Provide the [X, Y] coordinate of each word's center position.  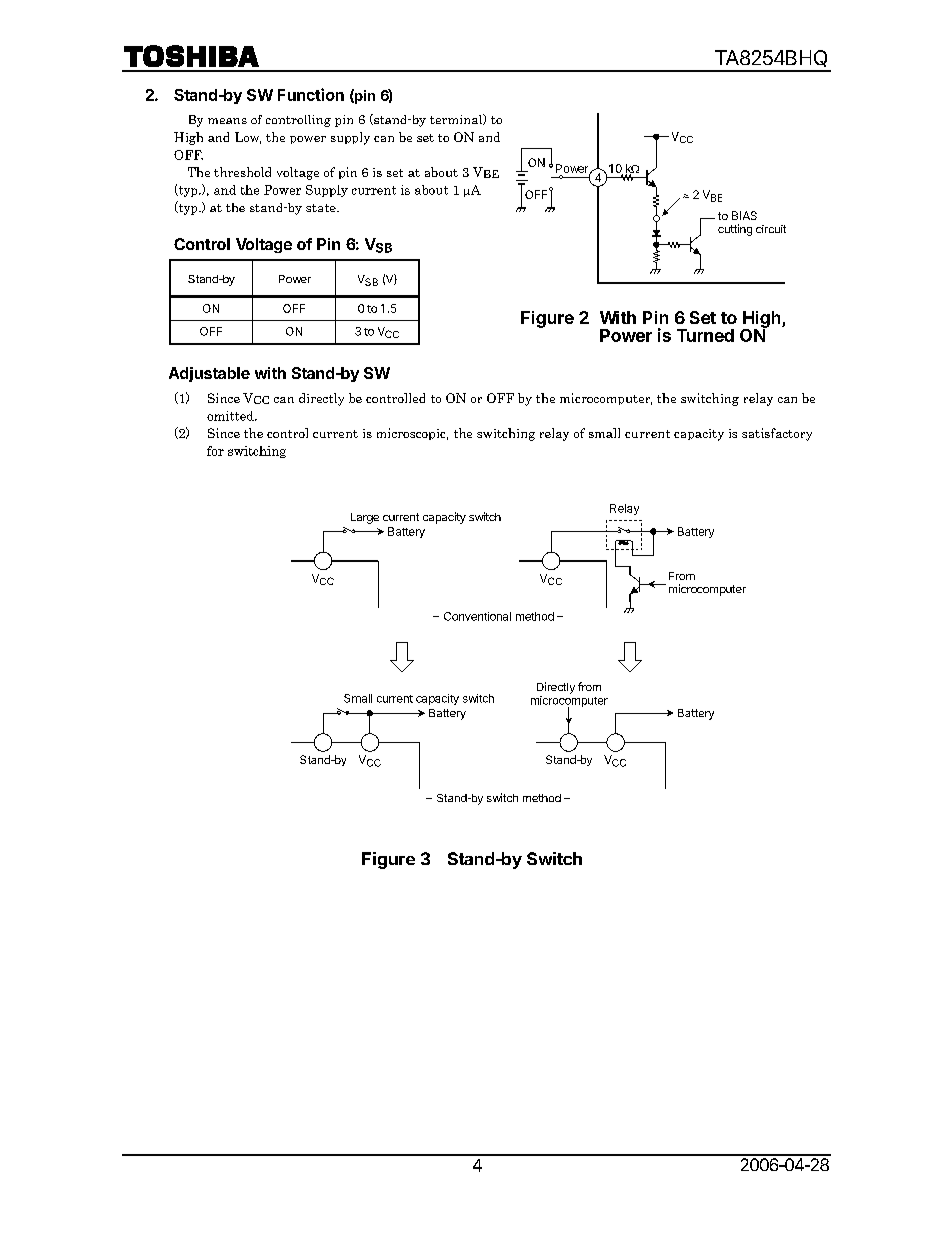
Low [248, 138]
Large [365, 518]
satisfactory [777, 434]
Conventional [477, 616]
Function [311, 94]
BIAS [744, 215]
